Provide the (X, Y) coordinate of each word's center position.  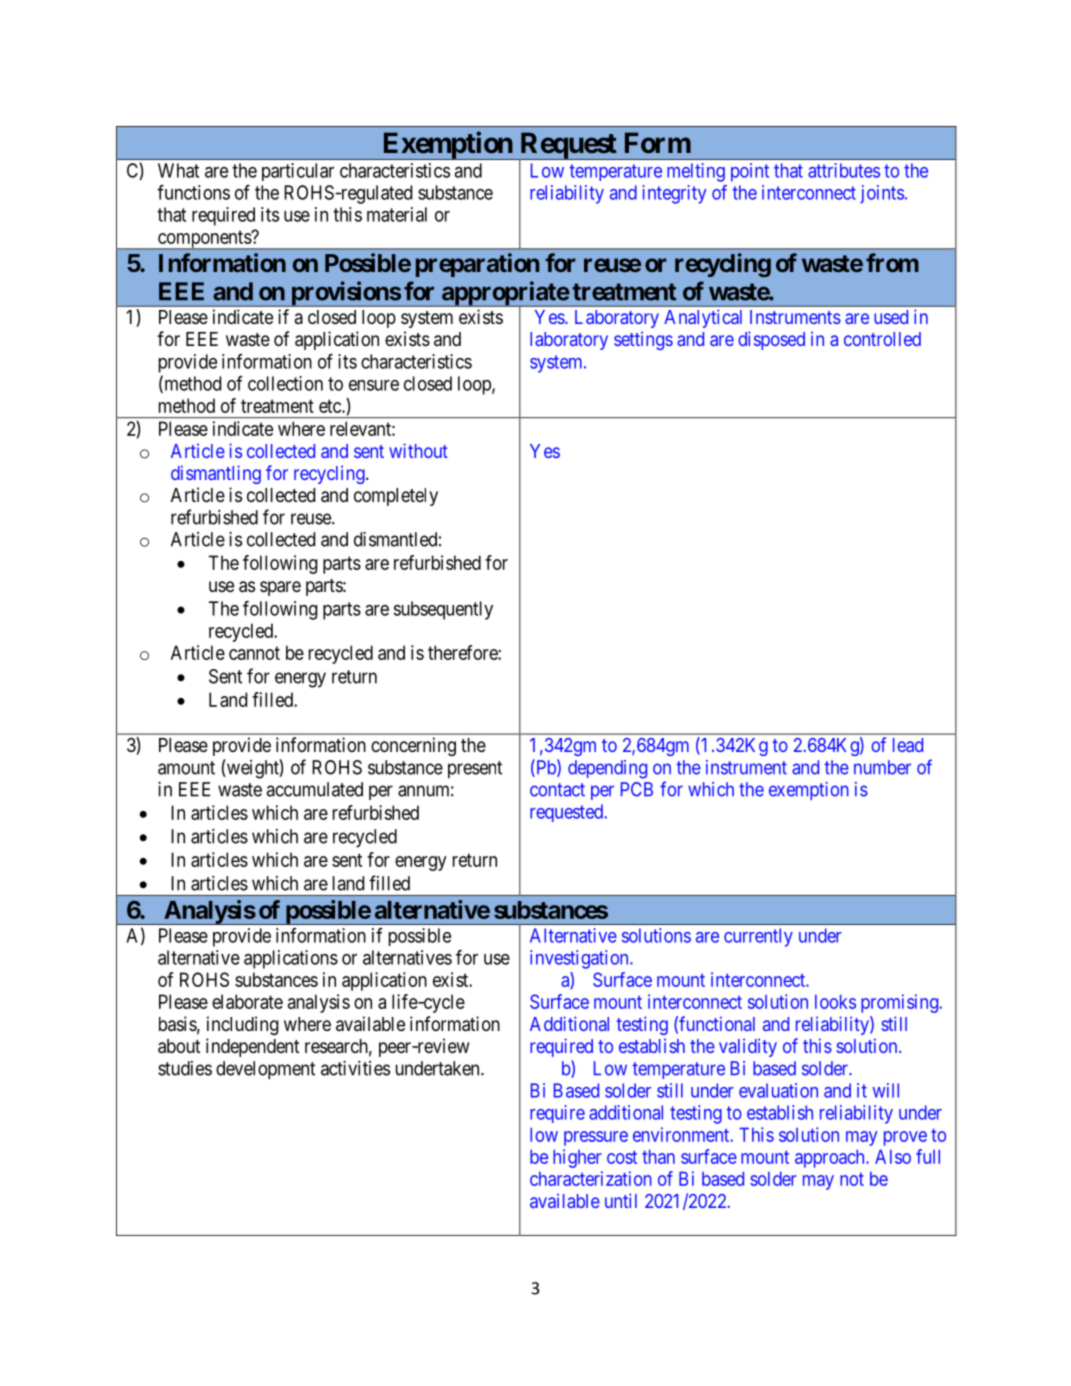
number (882, 767)
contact (557, 790)
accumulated (314, 789)
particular (298, 172)
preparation (477, 265)
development (265, 1070)
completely (396, 497)
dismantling (216, 474)
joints (882, 194)
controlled (882, 339)
